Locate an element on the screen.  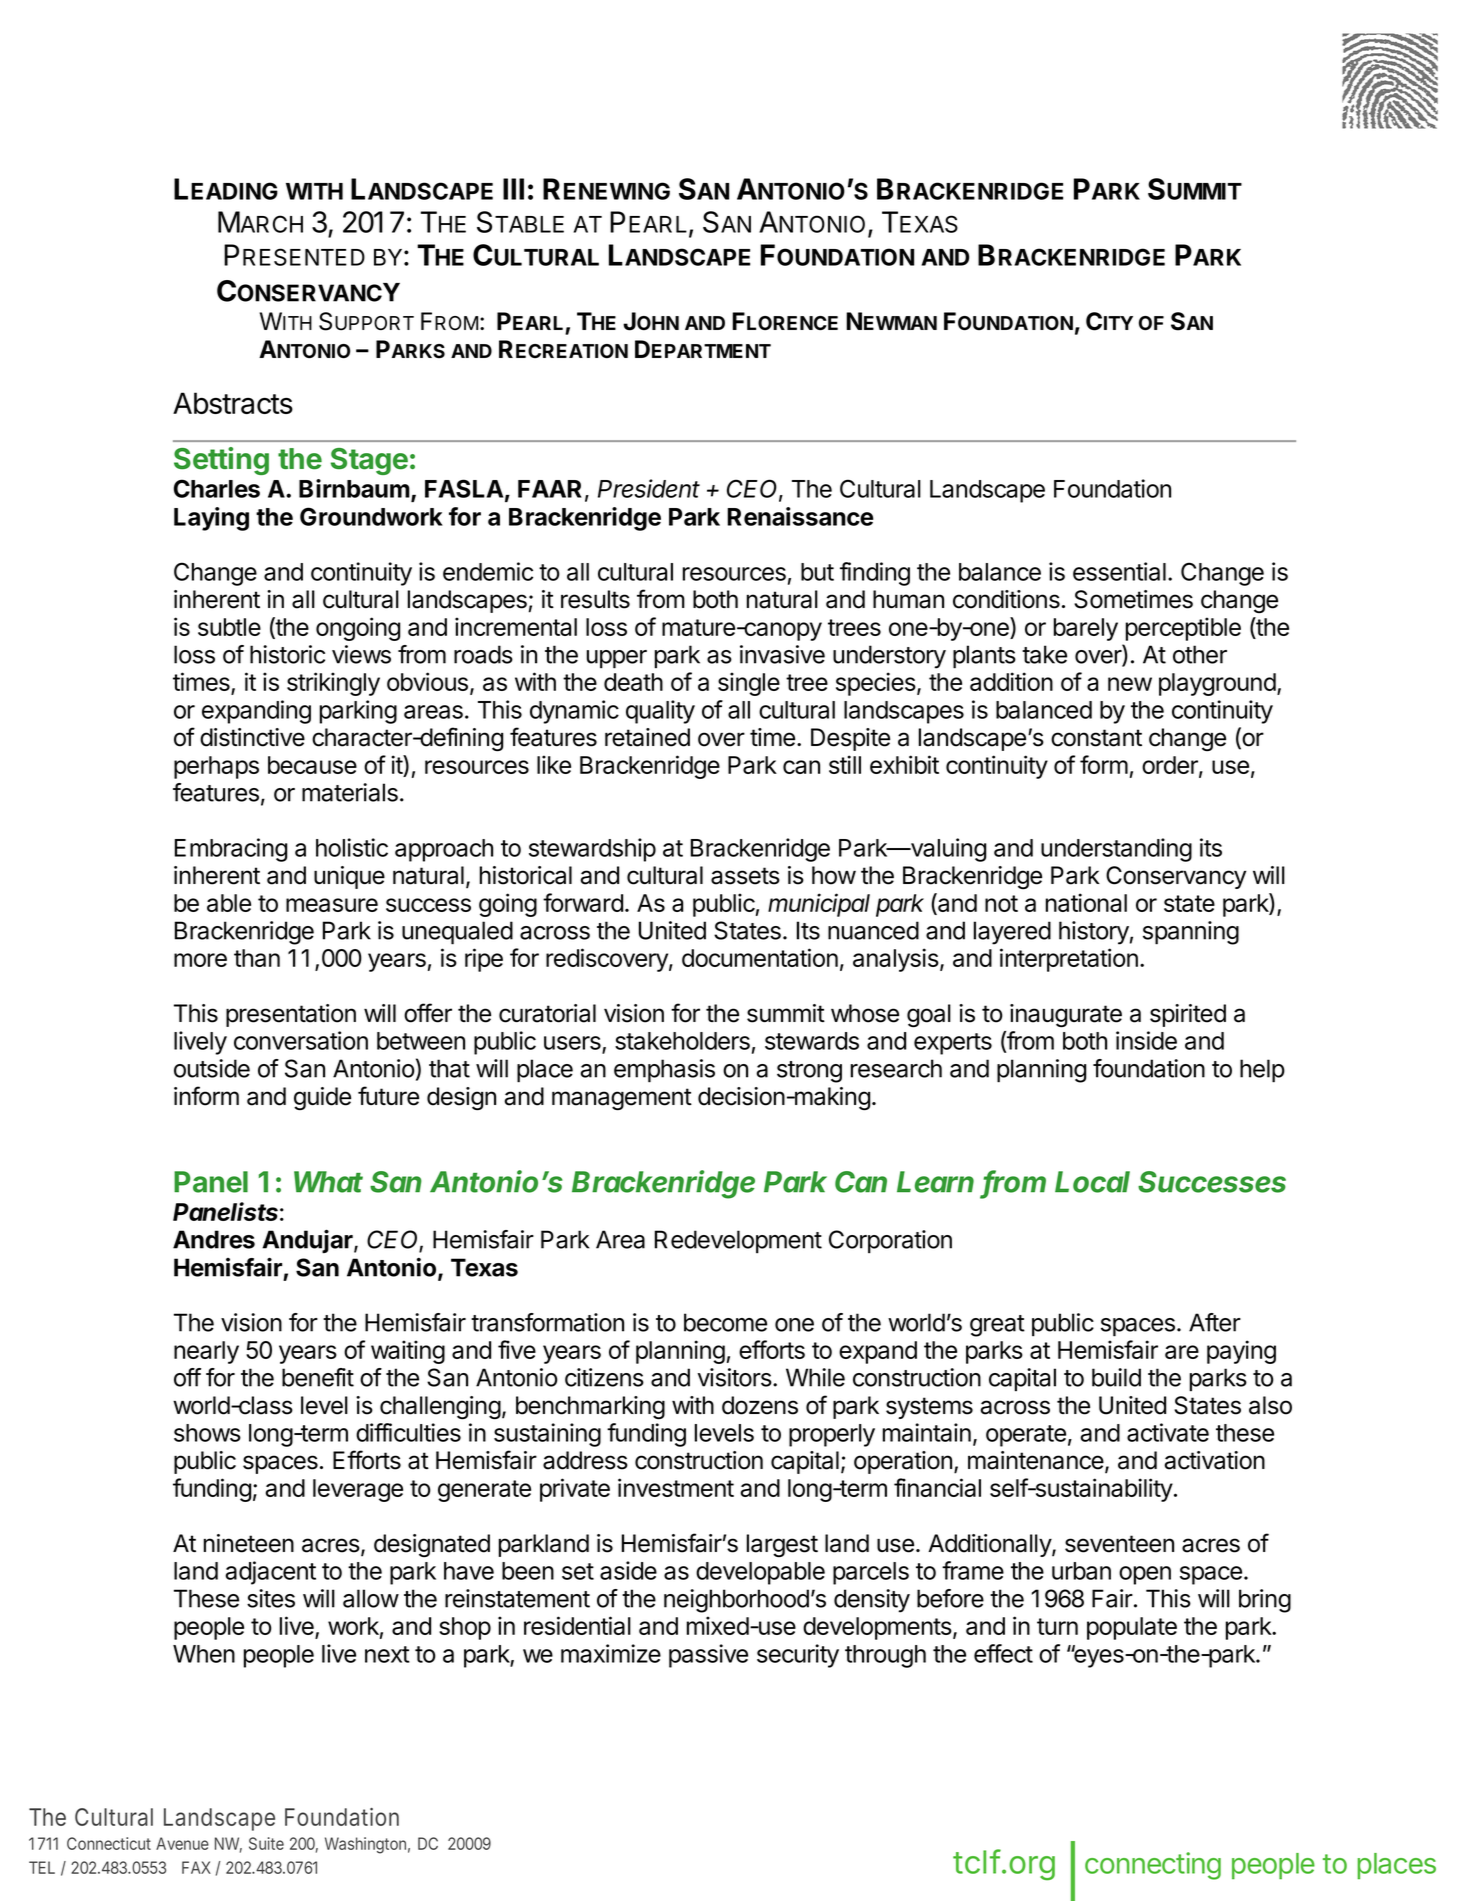
essential is located at coordinates (1119, 571).
